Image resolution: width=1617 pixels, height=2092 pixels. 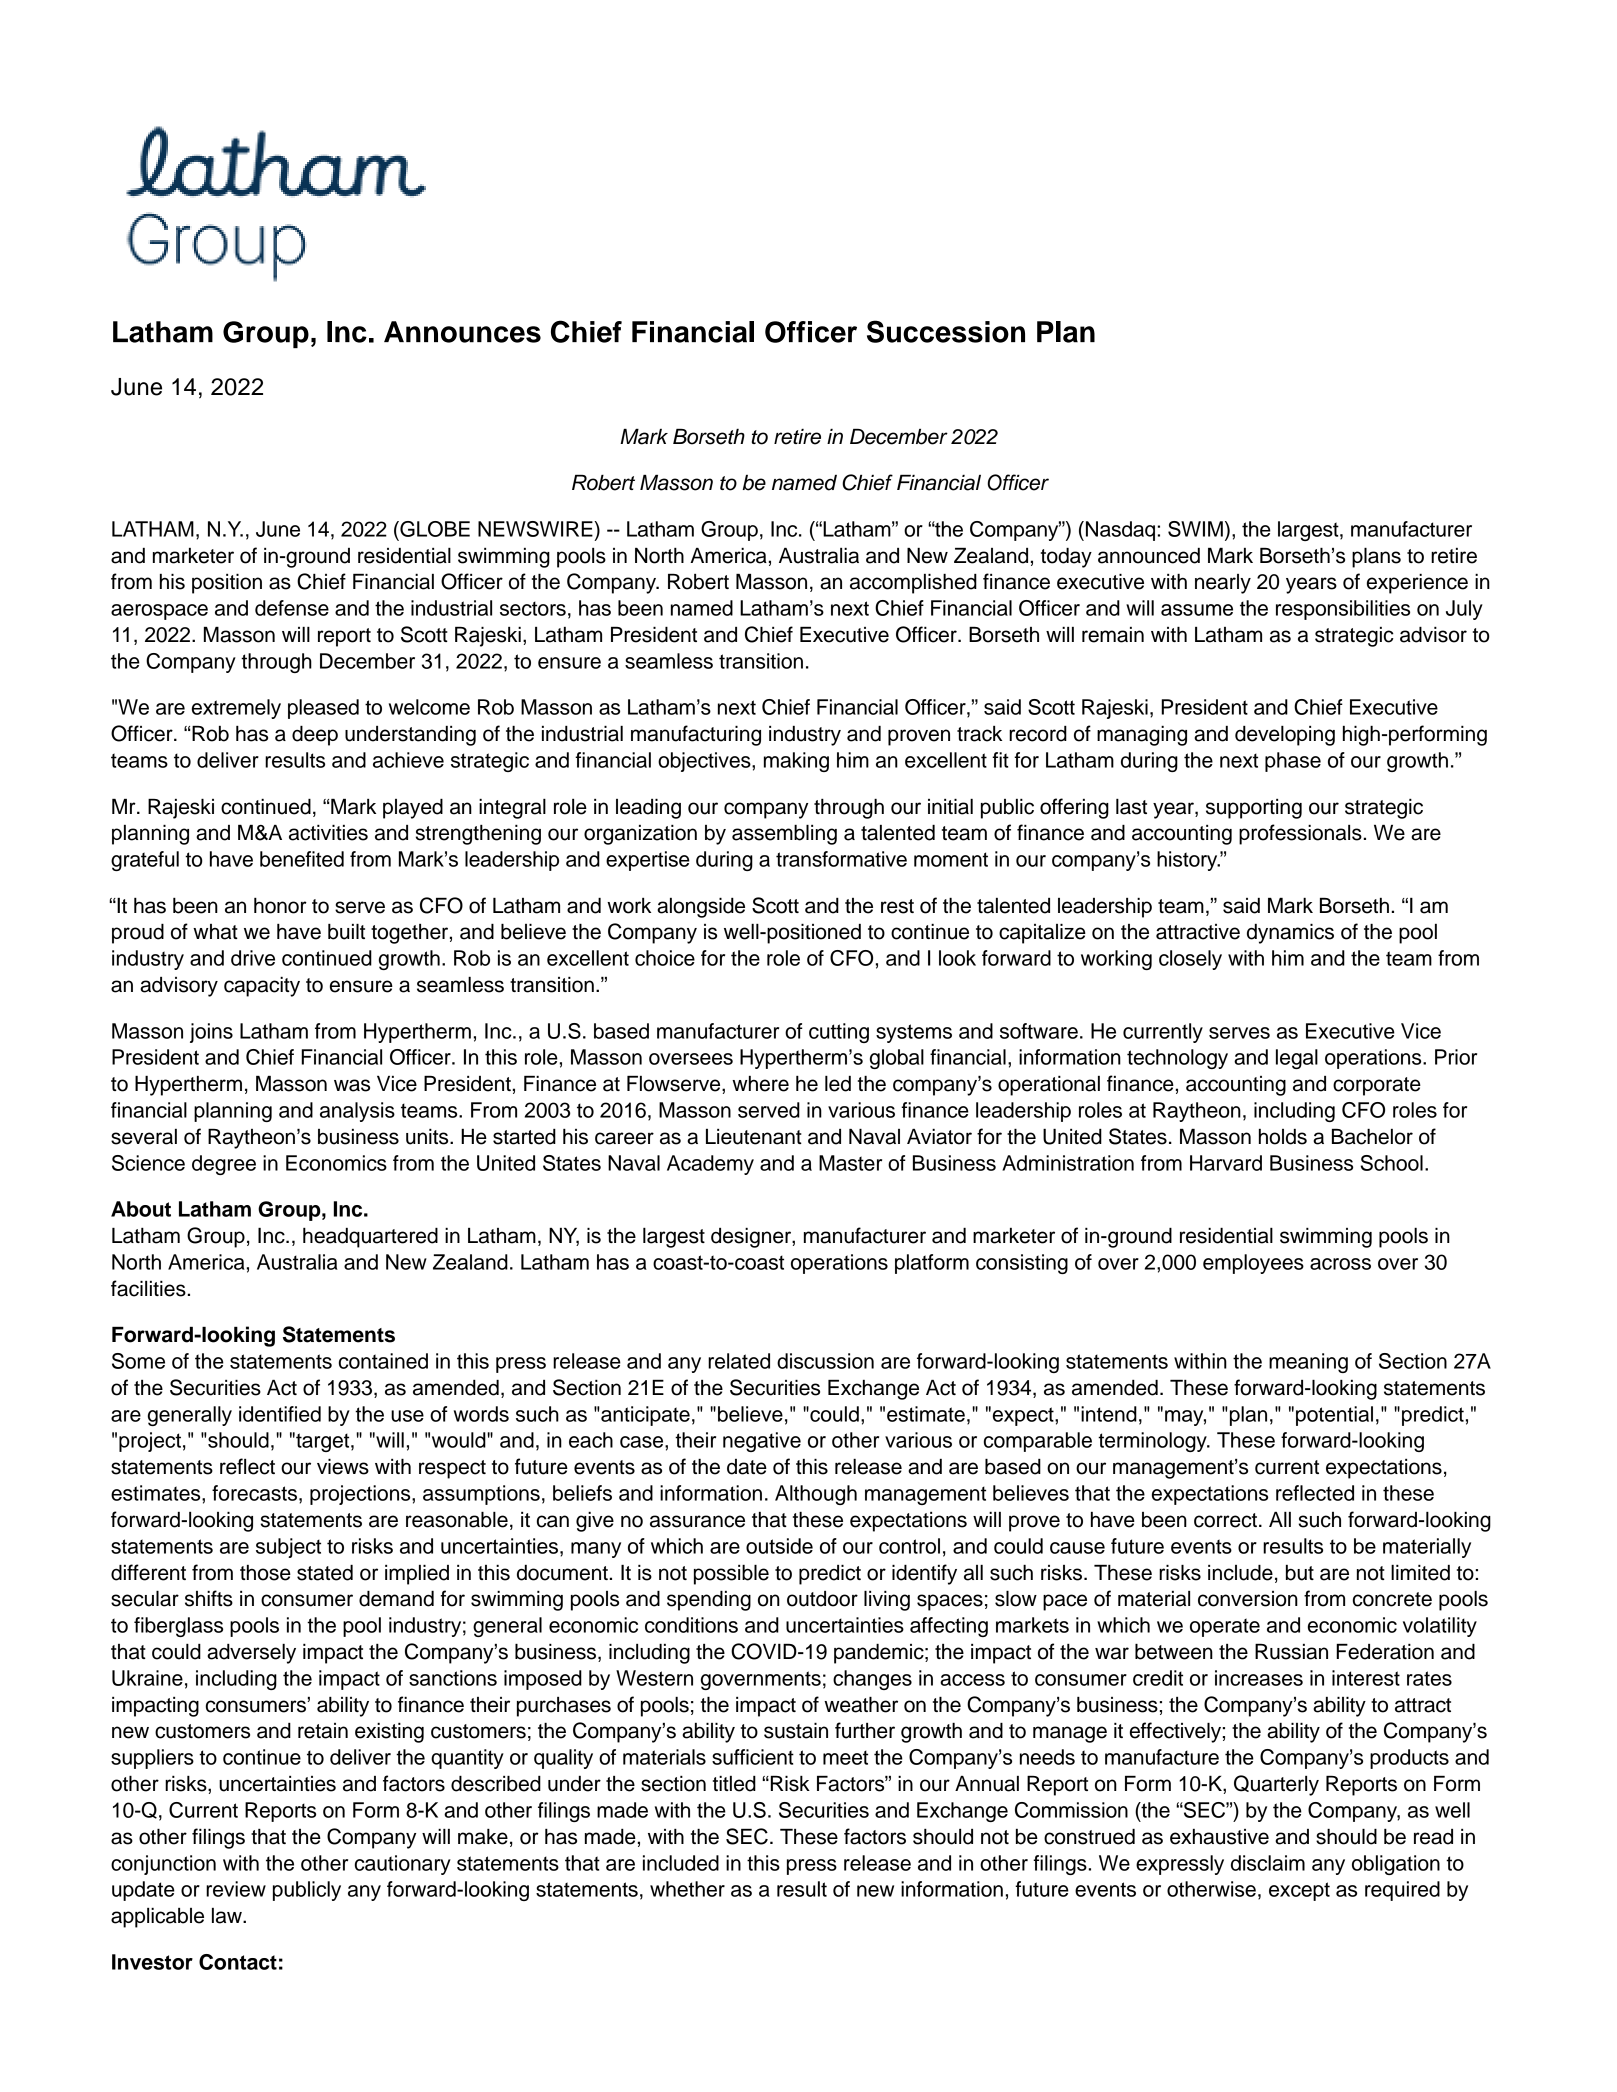 I want to click on potential, so click(x=1334, y=1416).
